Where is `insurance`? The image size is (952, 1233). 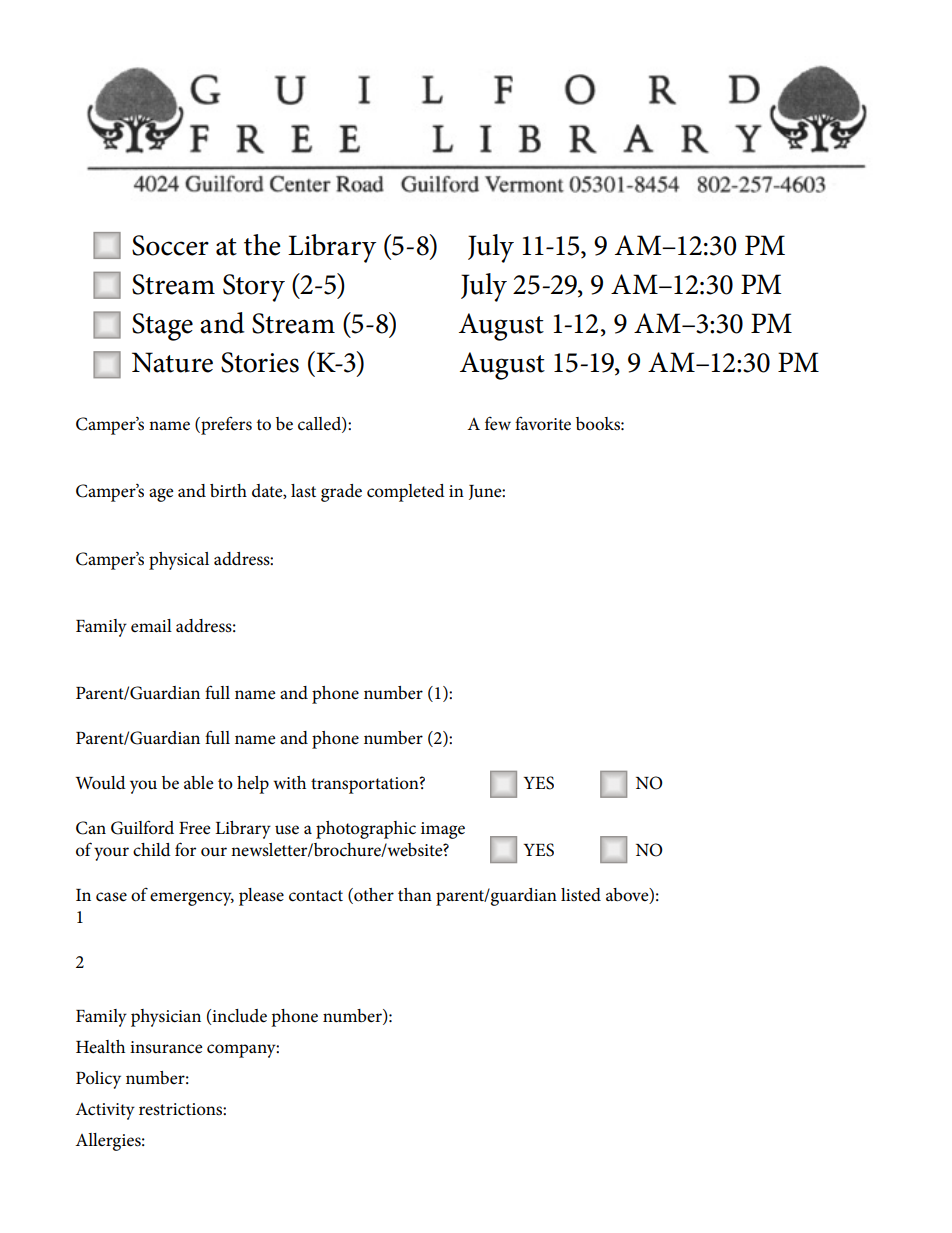
insurance is located at coordinates (166, 1047).
